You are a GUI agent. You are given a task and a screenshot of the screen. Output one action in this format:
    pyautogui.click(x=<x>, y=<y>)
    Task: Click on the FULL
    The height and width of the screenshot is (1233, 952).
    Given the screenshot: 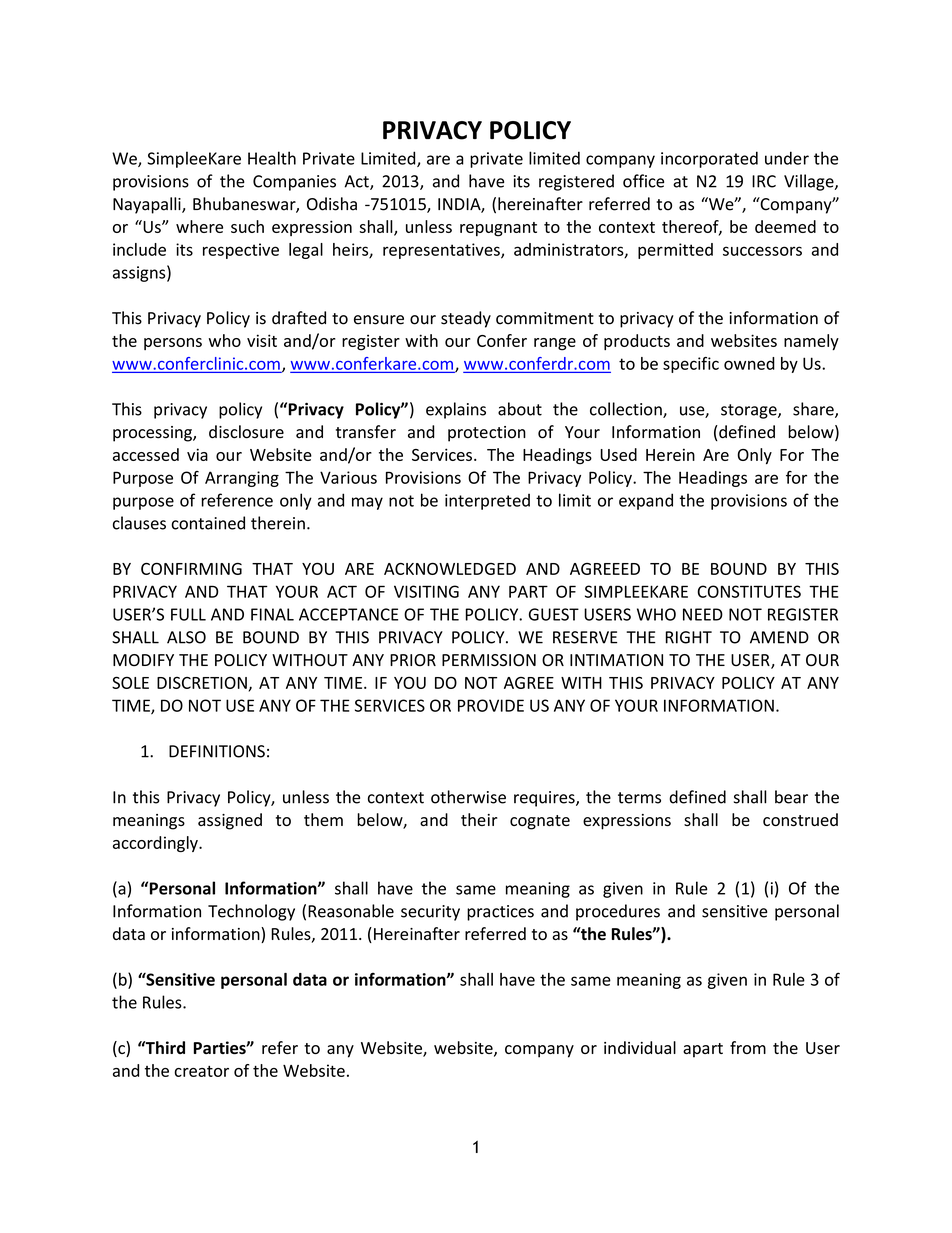 What is the action you would take?
    pyautogui.click(x=188, y=614)
